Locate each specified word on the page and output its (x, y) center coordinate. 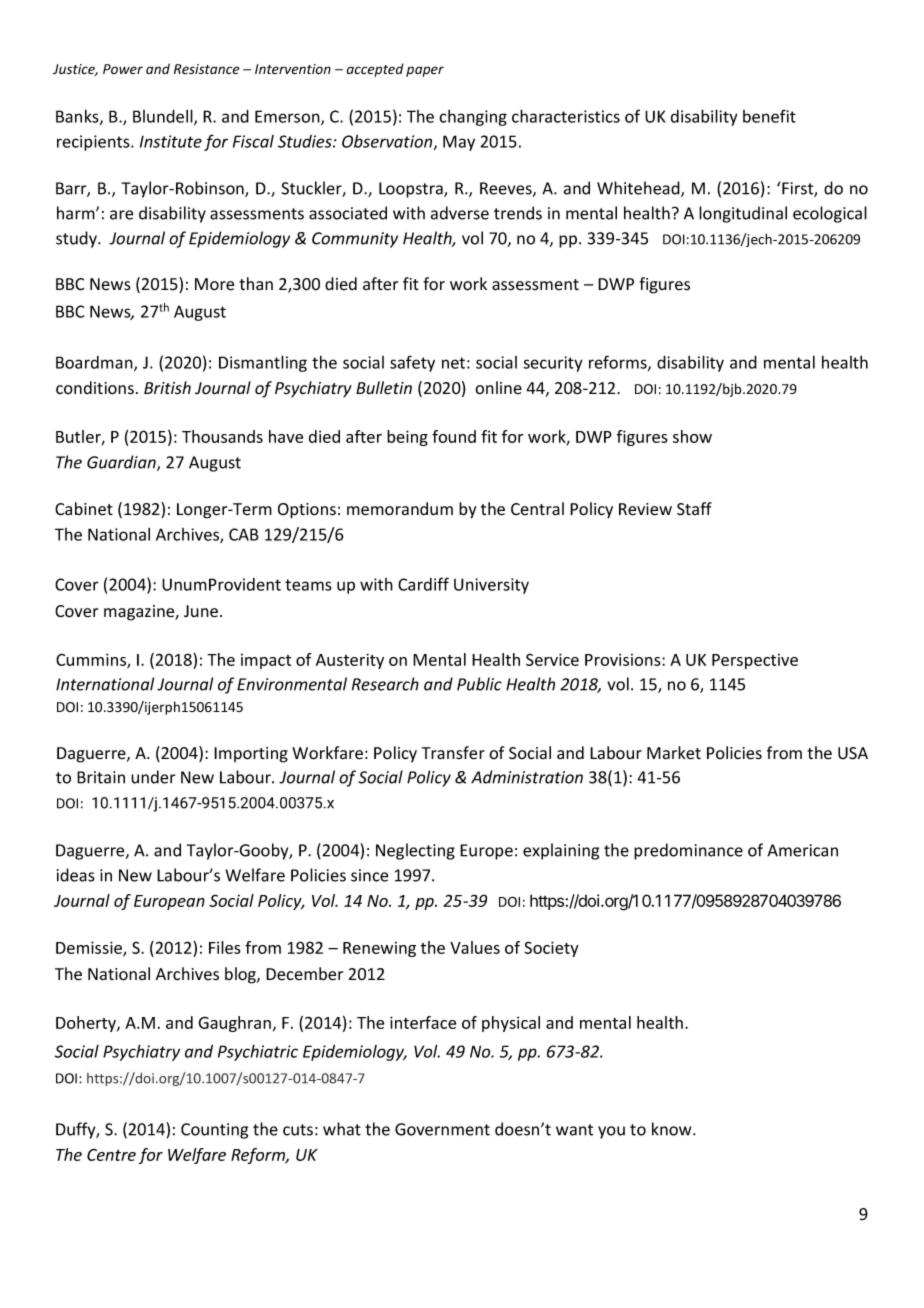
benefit (769, 116)
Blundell (164, 117)
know (673, 1129)
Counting (214, 1131)
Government (442, 1129)
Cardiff (423, 584)
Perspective (755, 661)
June (201, 611)
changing (473, 118)
